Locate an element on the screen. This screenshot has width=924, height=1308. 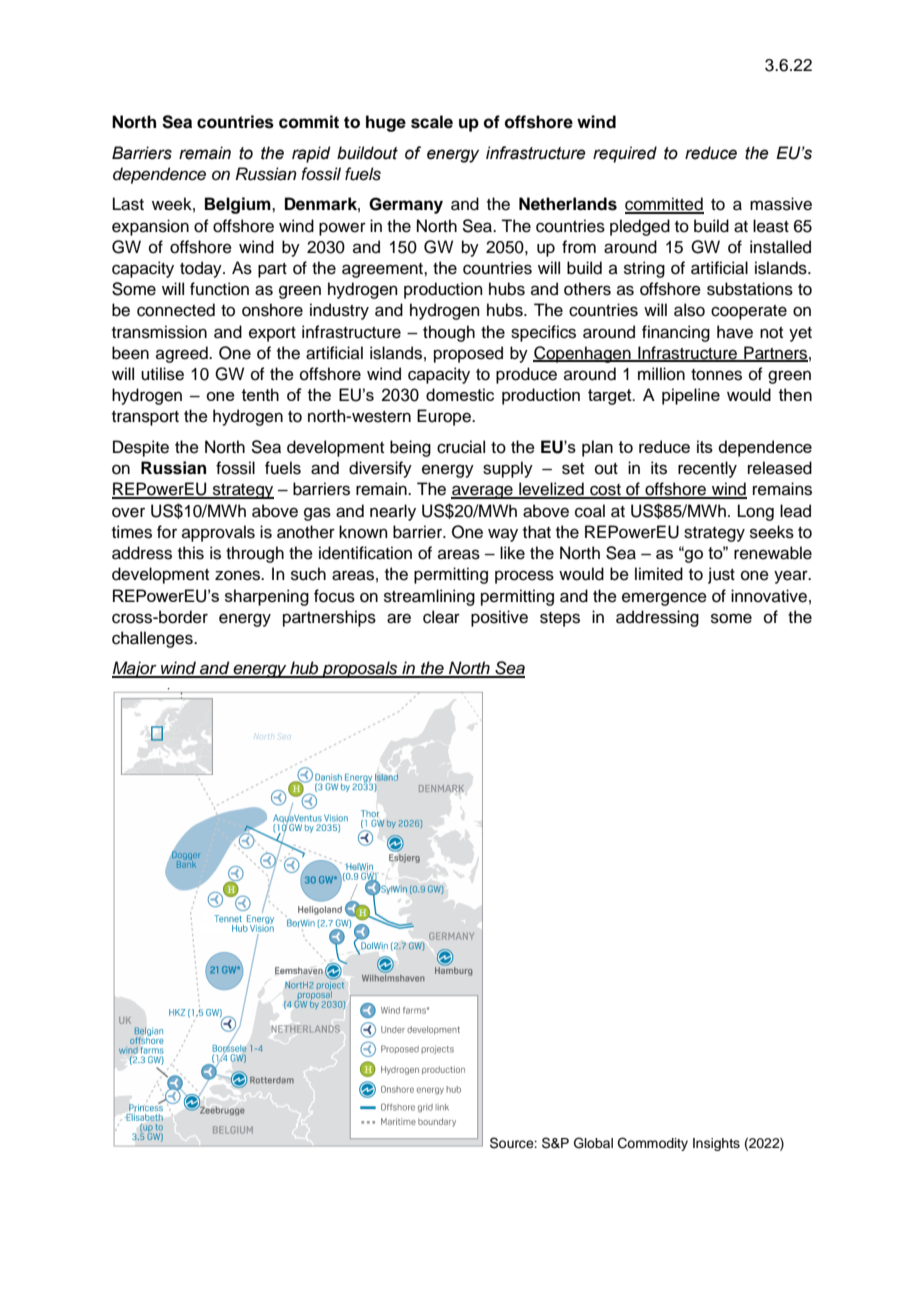
Belgium is located at coordinates (239, 205).
